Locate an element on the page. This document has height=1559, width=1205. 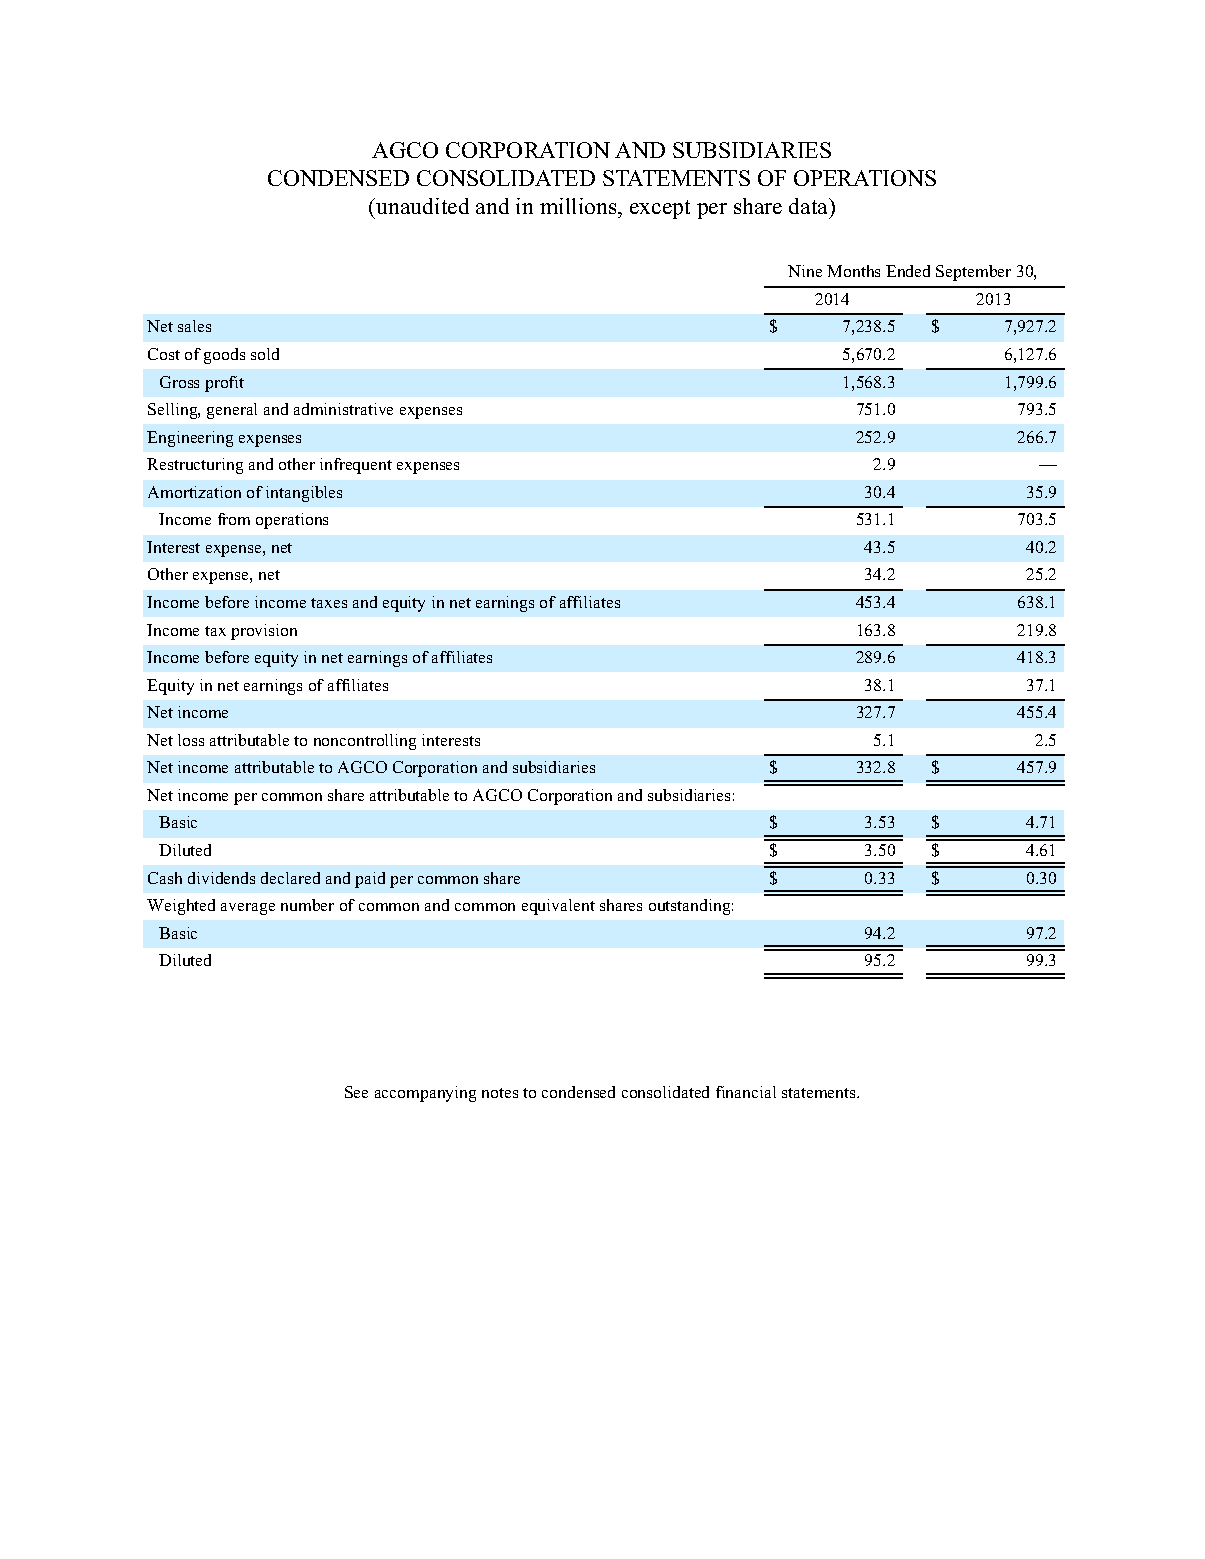
equivalent is located at coordinates (558, 907).
